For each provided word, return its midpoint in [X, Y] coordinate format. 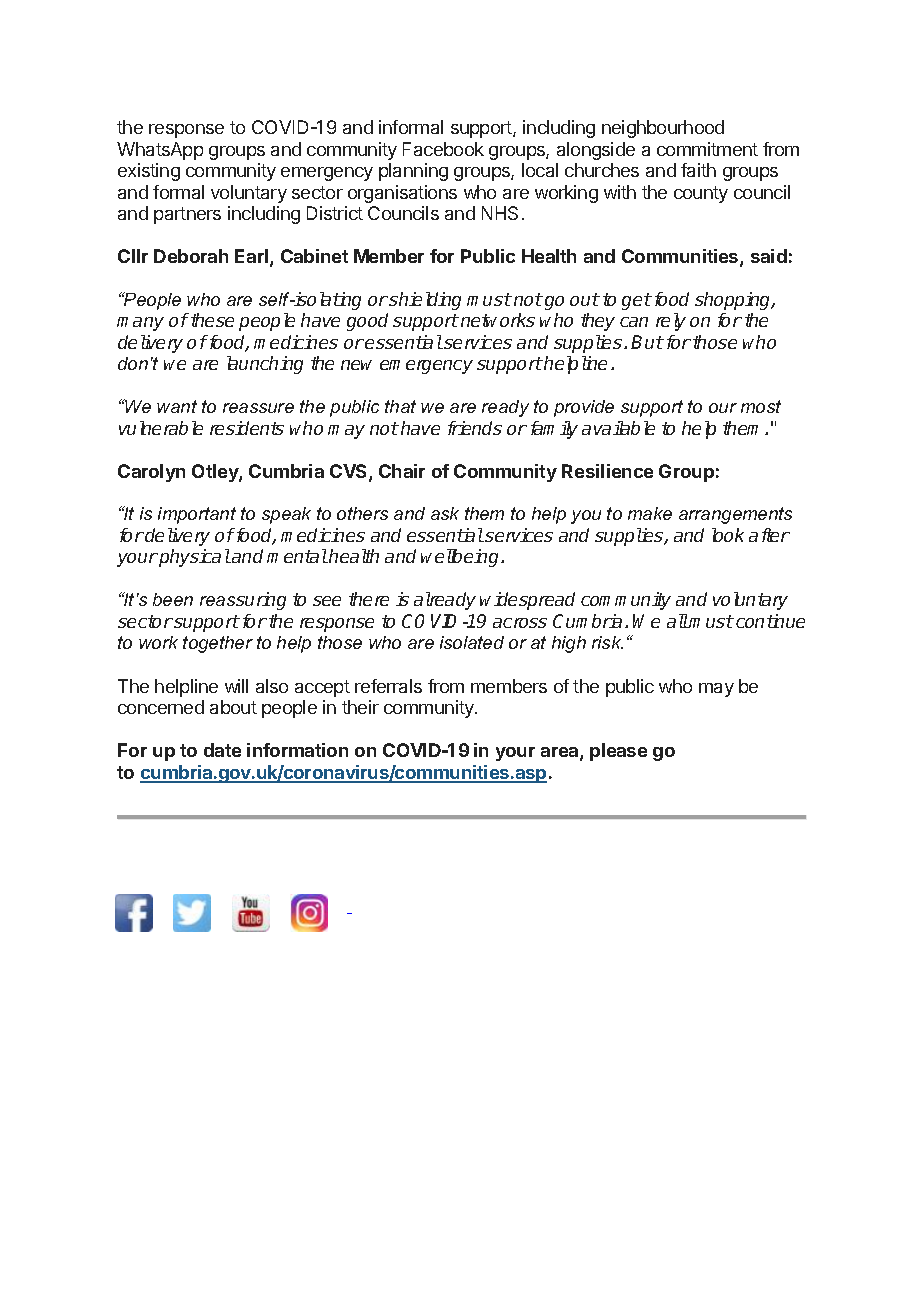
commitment [707, 149]
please [618, 752]
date [222, 750]
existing [149, 172]
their [360, 707]
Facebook [443, 149]
